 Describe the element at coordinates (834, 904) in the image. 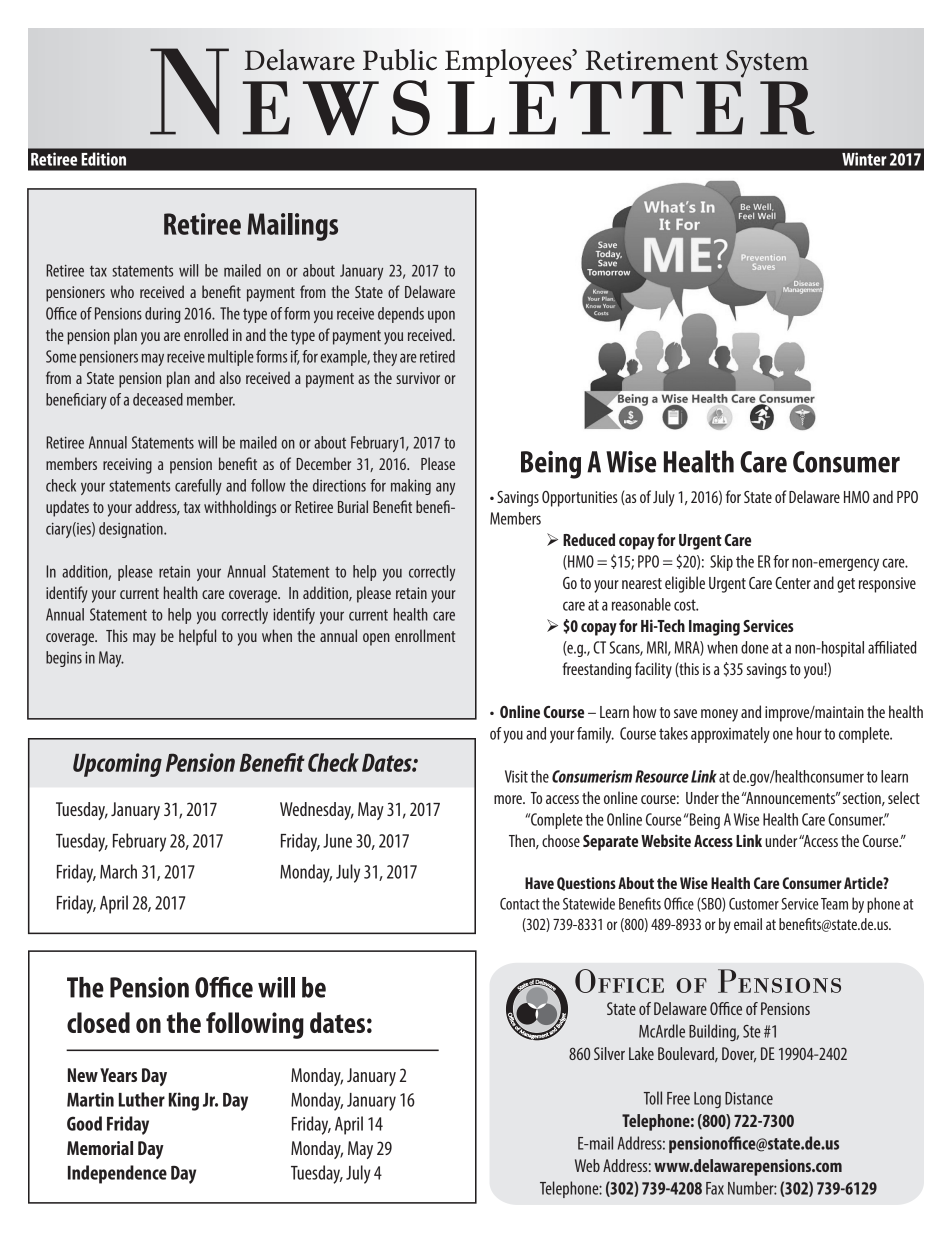

I see `Team` at that location.
